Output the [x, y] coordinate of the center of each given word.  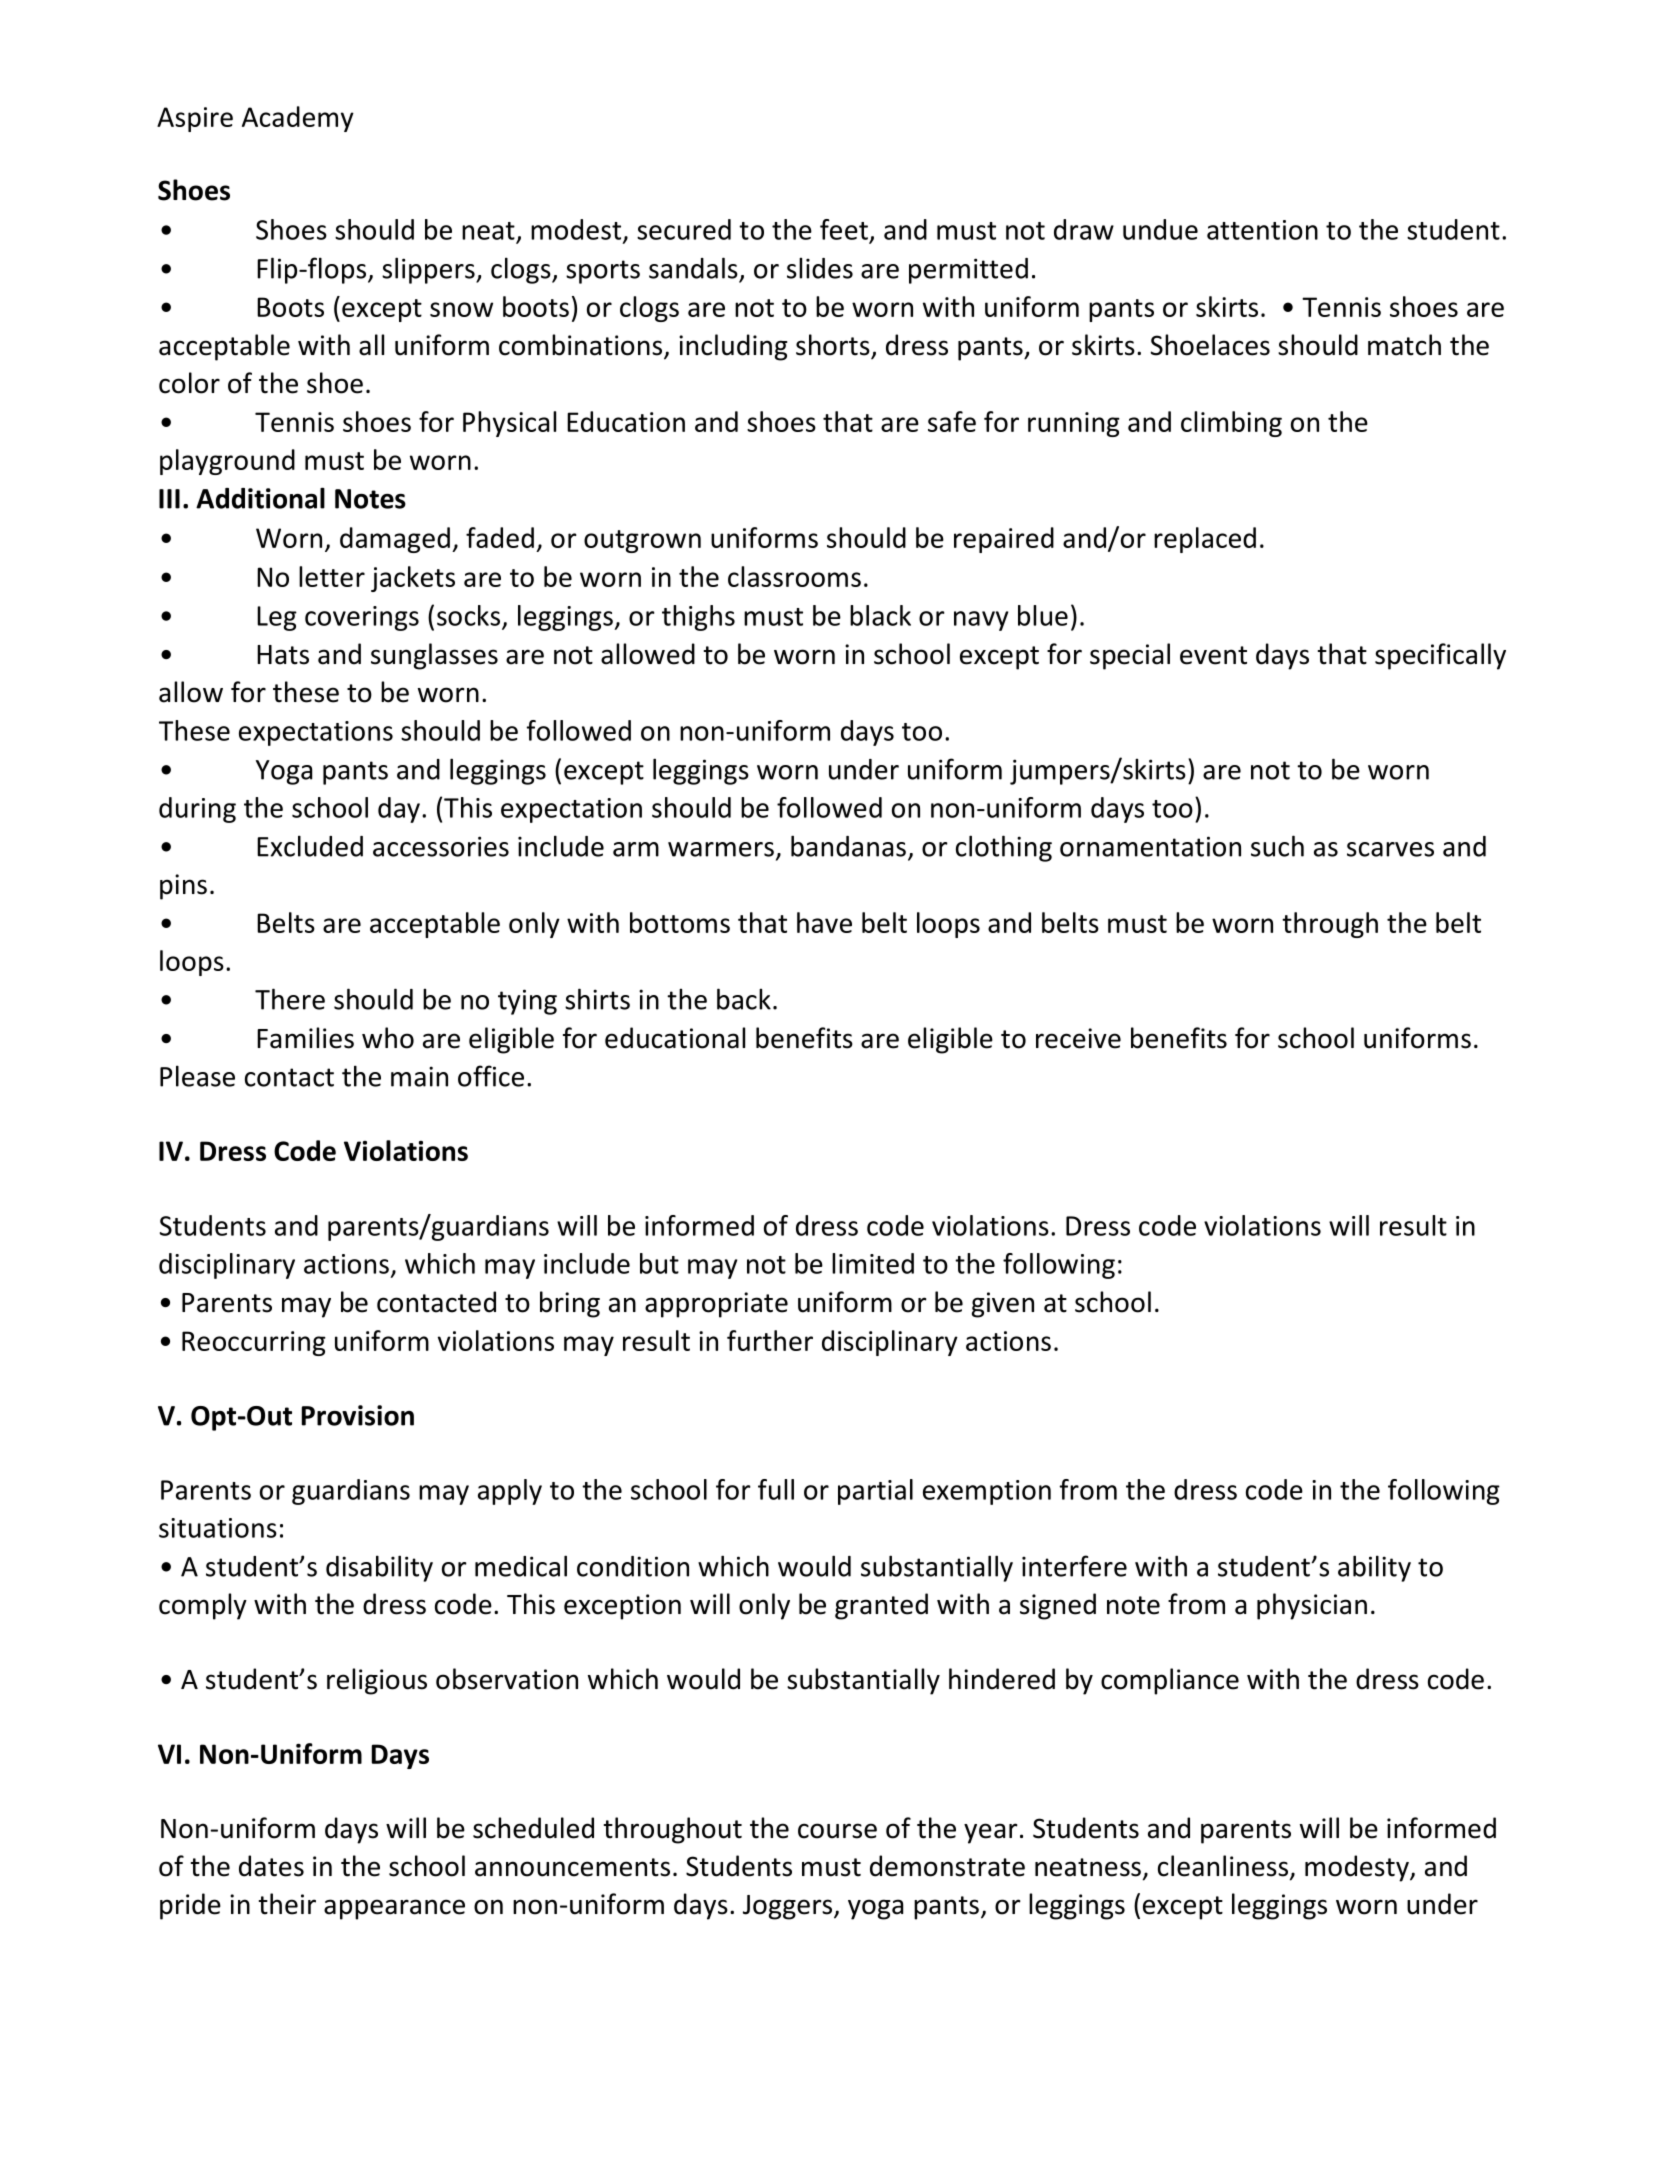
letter [332, 576]
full [776, 1489]
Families [305, 1038]
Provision [358, 1415]
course [837, 1831]
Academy [298, 119]
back [744, 999]
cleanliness [1224, 1867]
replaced [1205, 540]
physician [1312, 1606]
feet [844, 229]
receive [1078, 1038]
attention [1262, 230]
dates [271, 1866]
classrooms [794, 576]
